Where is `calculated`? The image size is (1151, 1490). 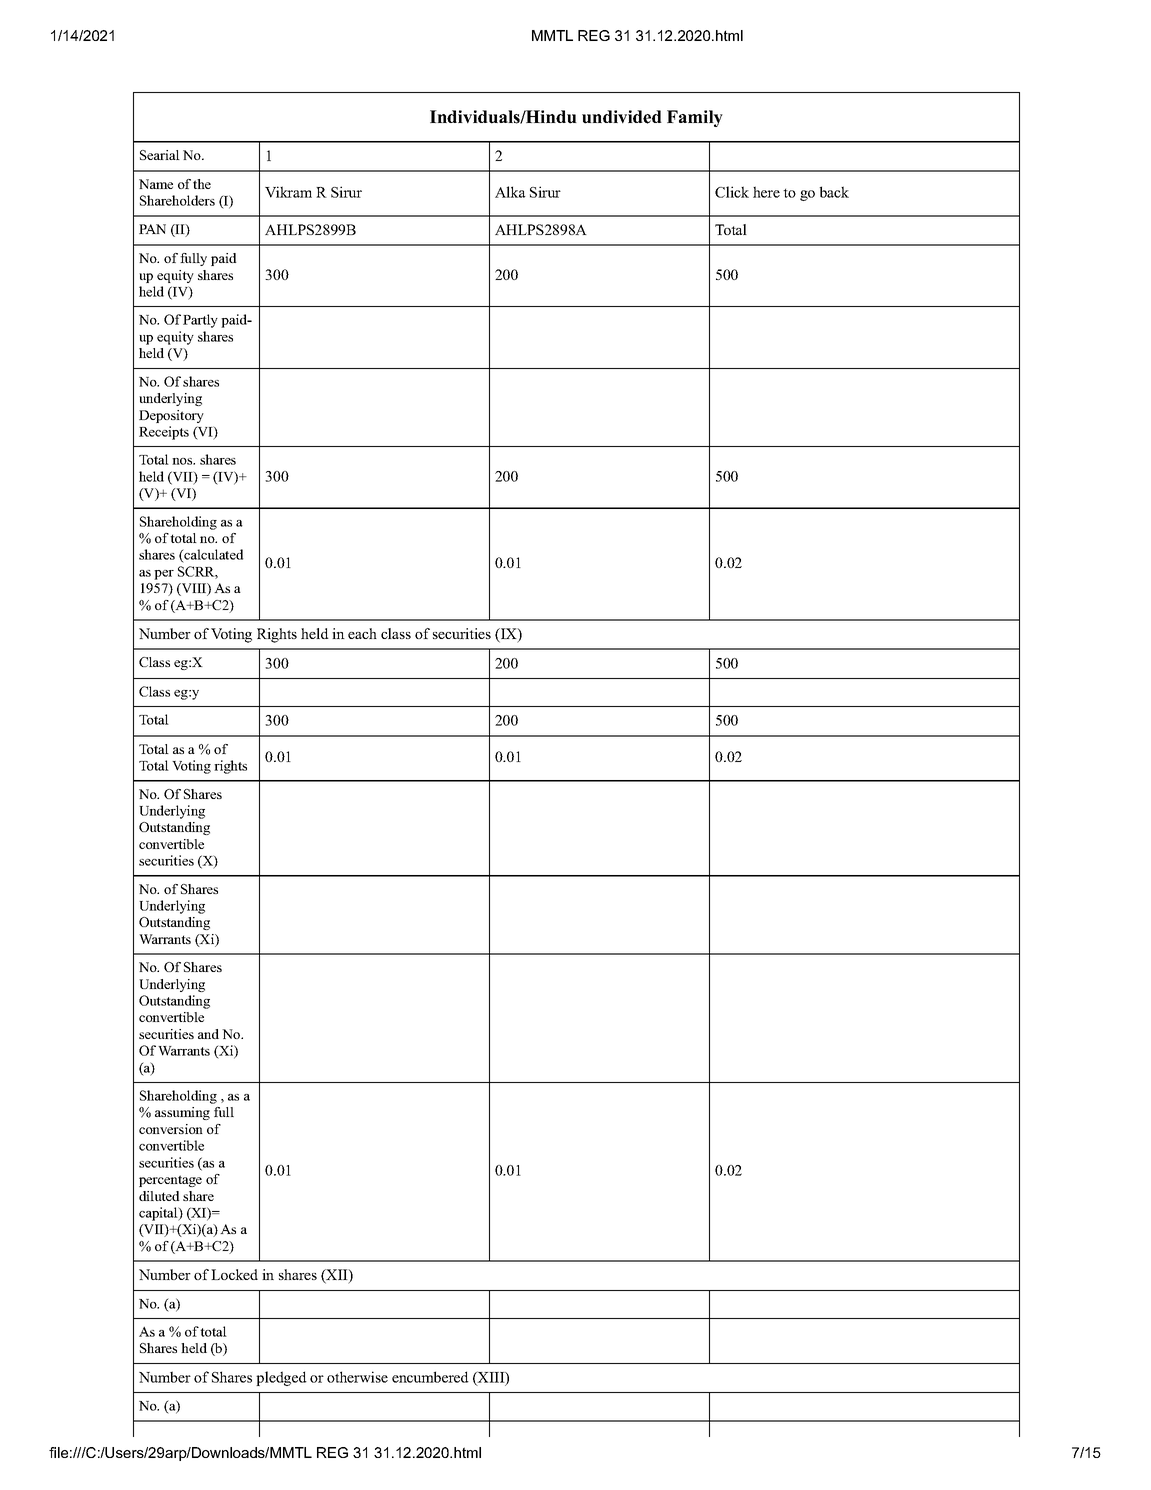 calculated is located at coordinates (212, 556).
